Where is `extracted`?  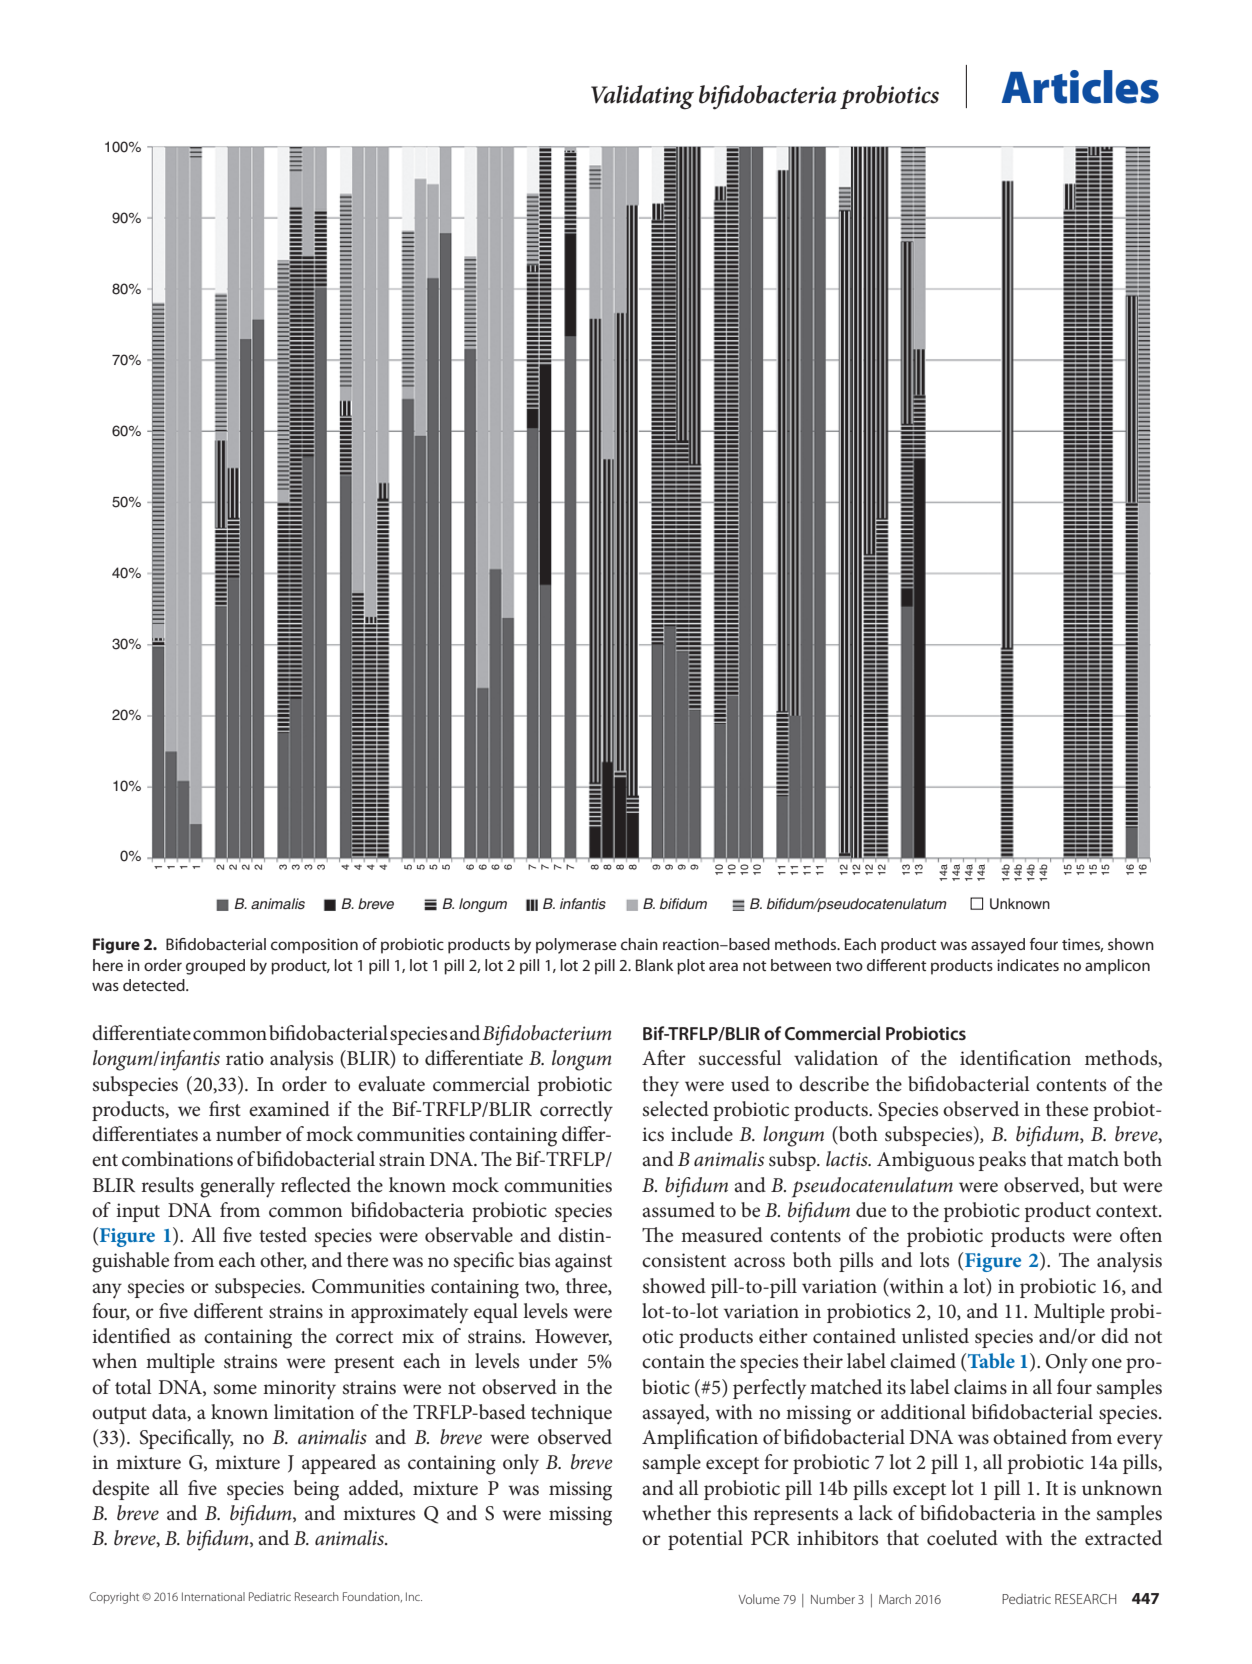
extracted is located at coordinates (1123, 1538).
